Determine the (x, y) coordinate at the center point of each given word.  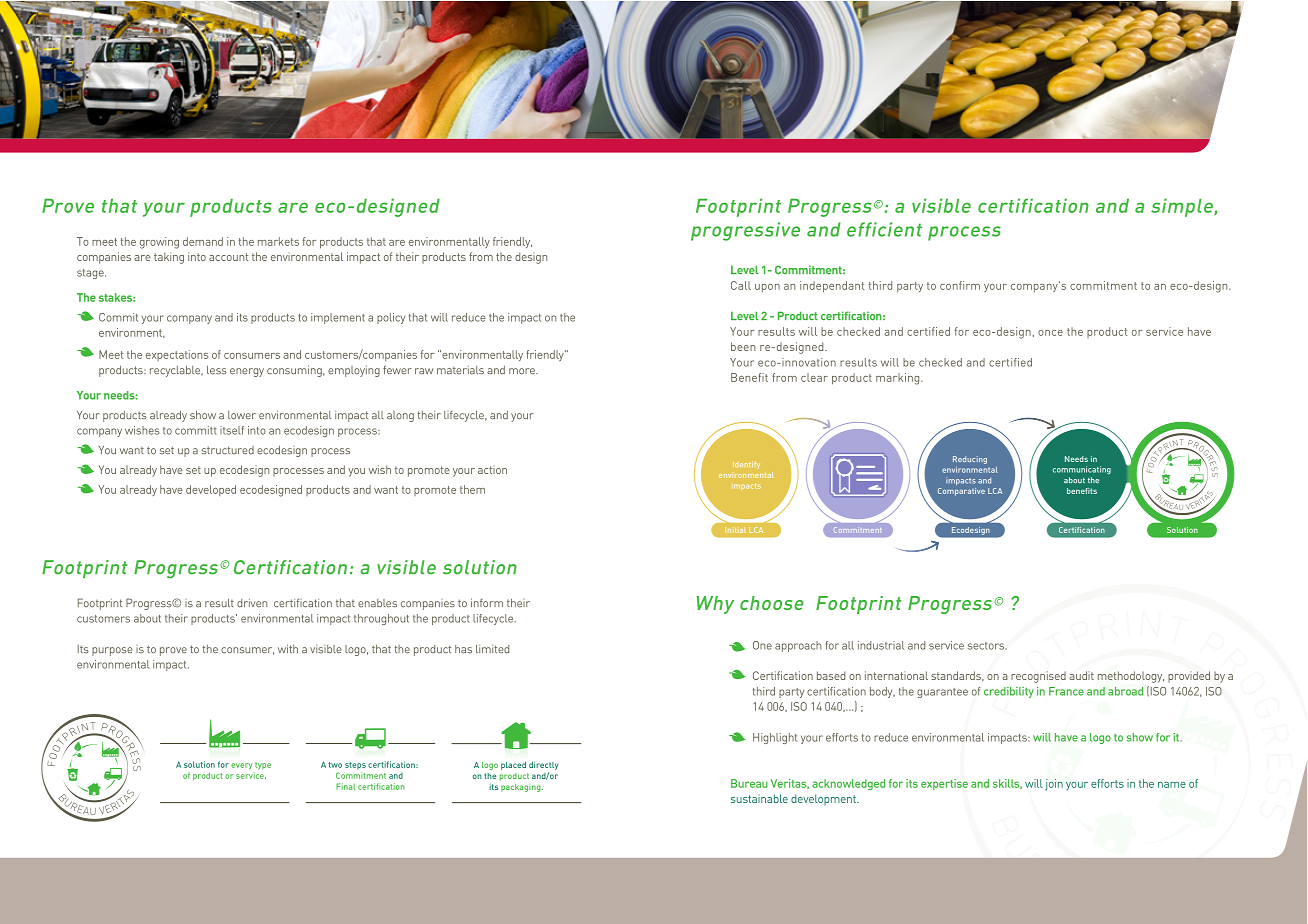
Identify (746, 465)
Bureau (749, 783)
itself (232, 430)
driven (252, 603)
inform (487, 602)
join (1054, 785)
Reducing (970, 460)
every (241, 766)
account (228, 257)
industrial (881, 645)
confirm (960, 285)
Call (741, 285)
